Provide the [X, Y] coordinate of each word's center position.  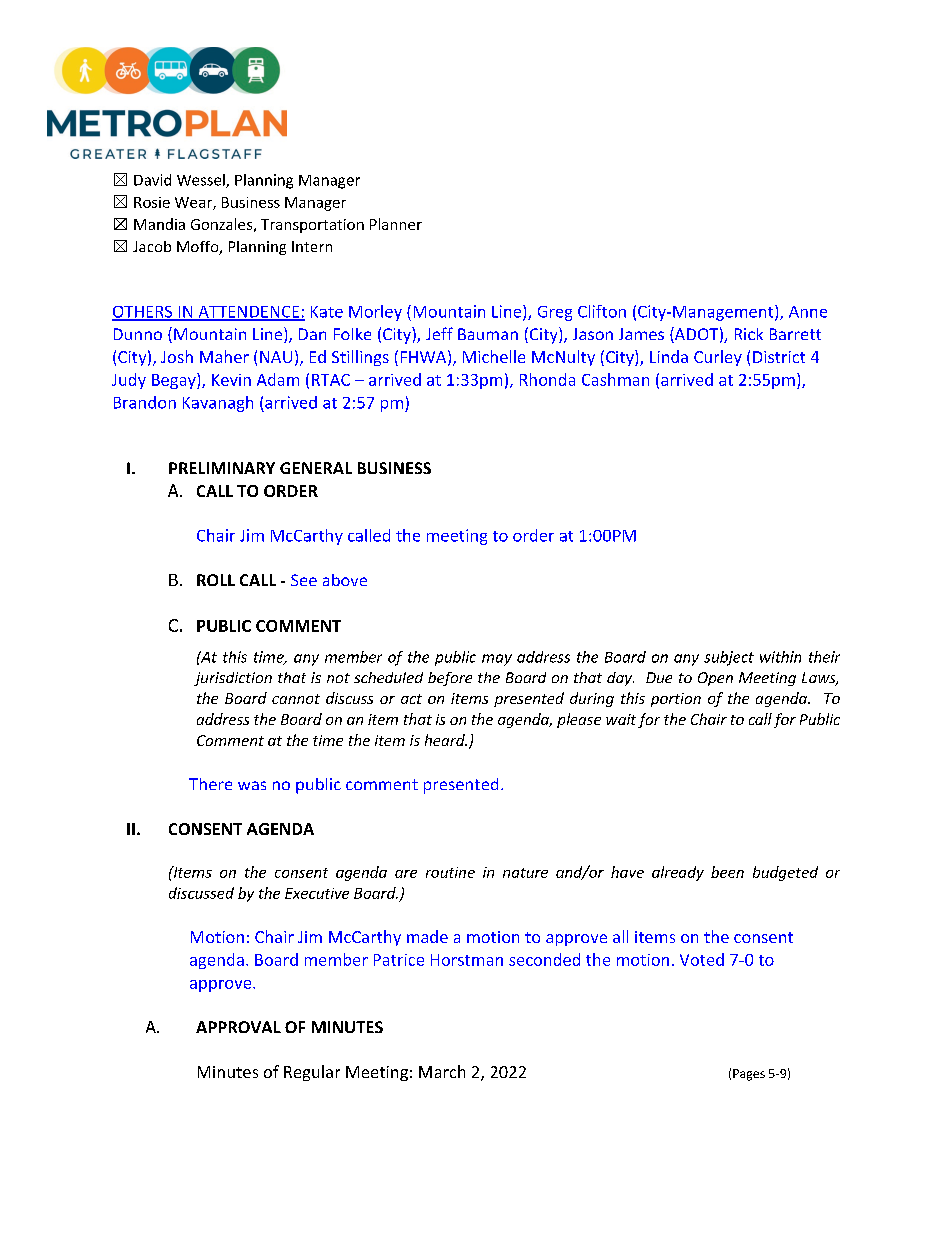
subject [729, 658]
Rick [749, 334]
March [442, 1071]
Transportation [312, 226]
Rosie [152, 202]
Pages [749, 1075]
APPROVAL [238, 1027]
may [497, 660]
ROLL [216, 580]
